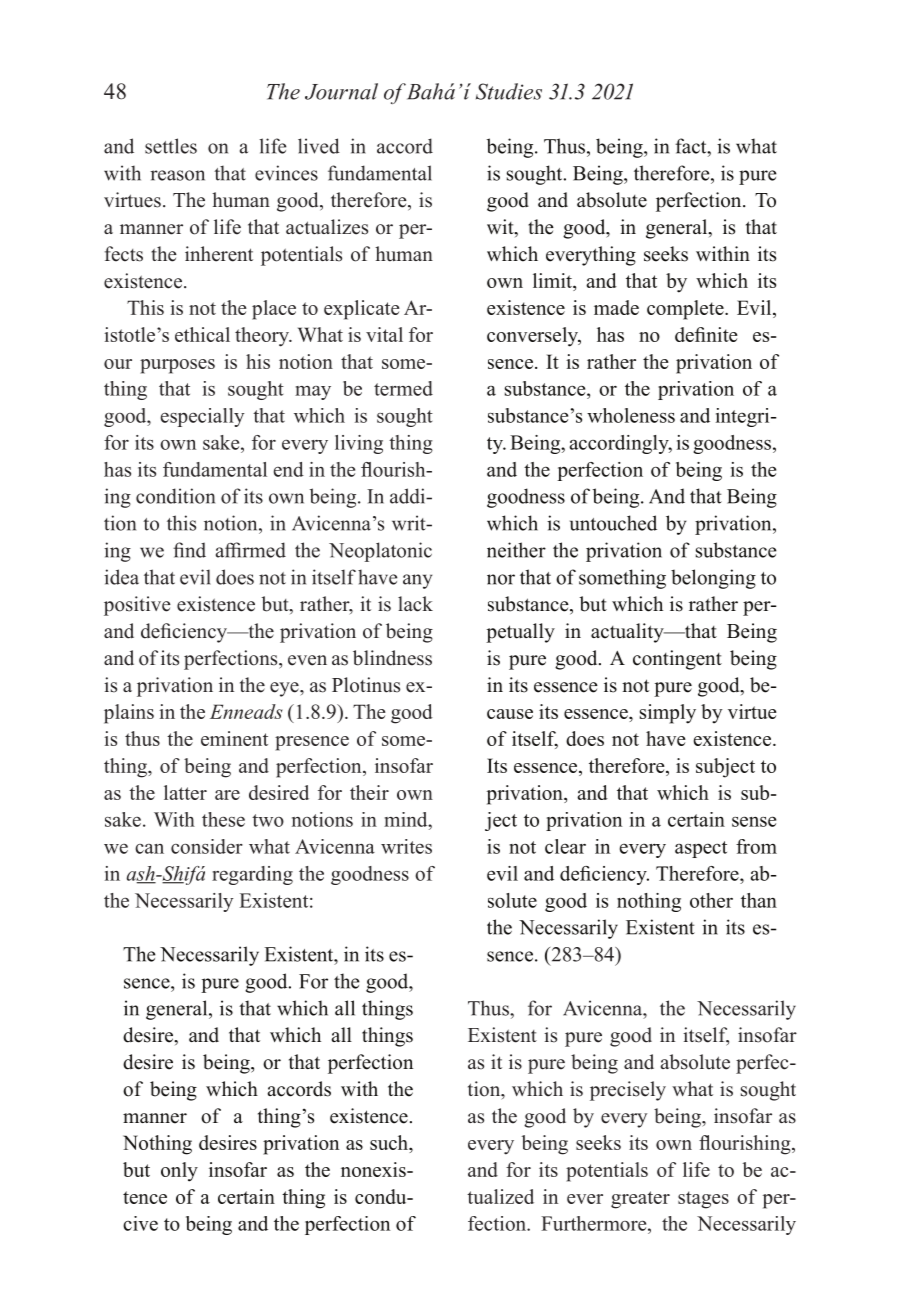 The image size is (900, 1316). I want to click on greater, so click(640, 1200).
